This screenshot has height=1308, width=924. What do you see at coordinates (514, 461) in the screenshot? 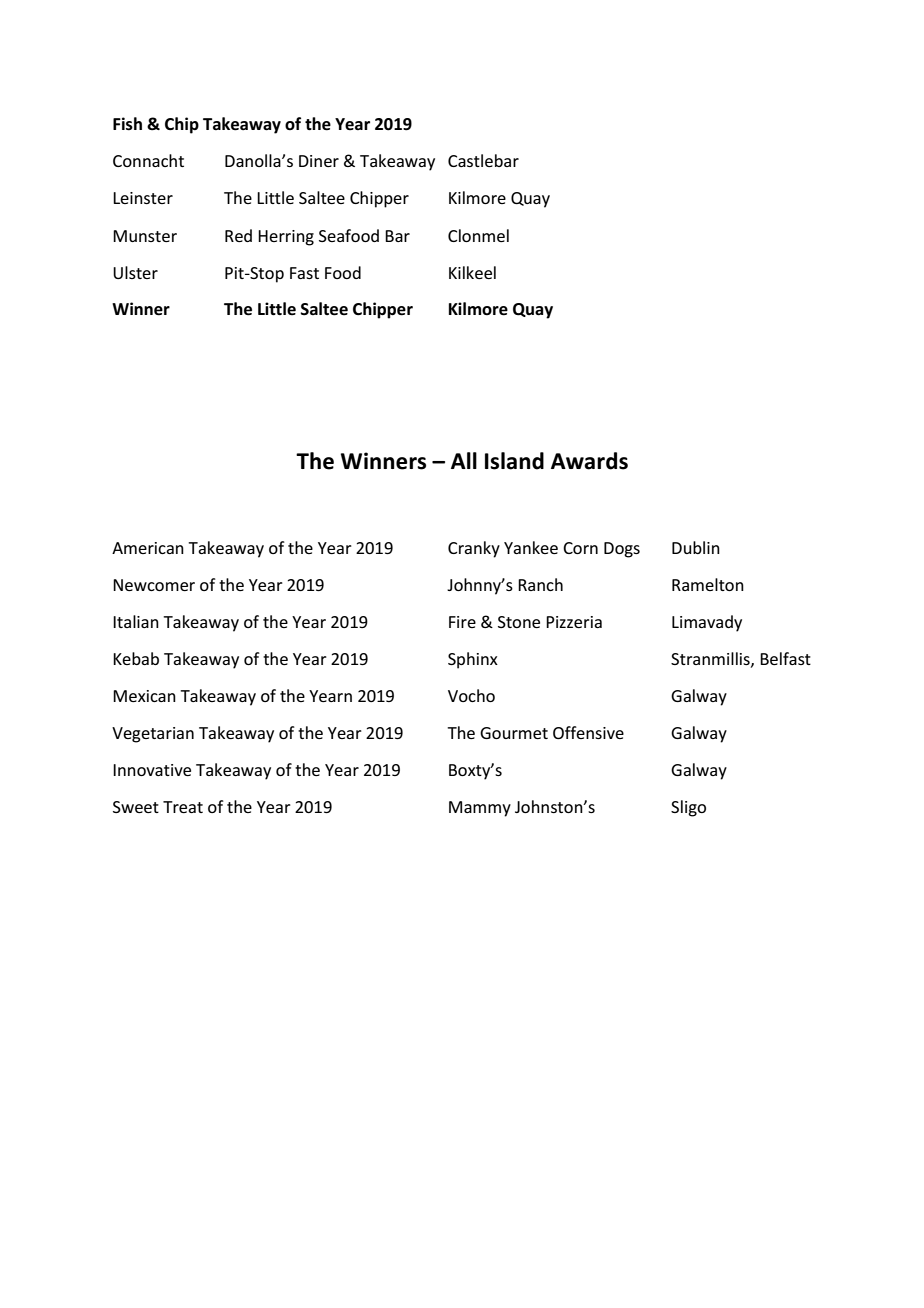
I see `Island` at bounding box center [514, 461].
